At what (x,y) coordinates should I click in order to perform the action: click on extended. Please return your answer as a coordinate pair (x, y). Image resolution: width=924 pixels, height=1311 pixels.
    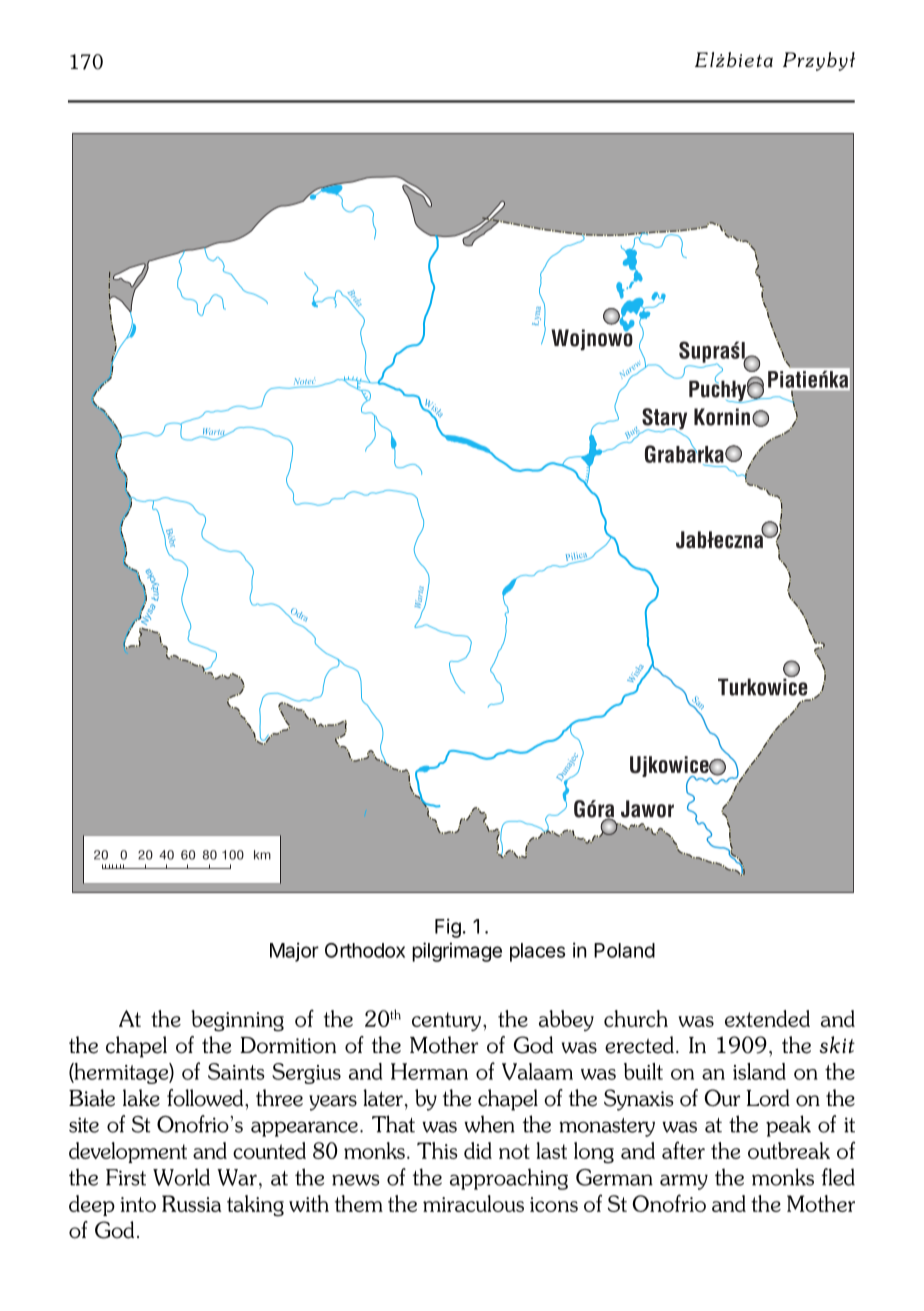
    Looking at the image, I should click on (767, 1018).
